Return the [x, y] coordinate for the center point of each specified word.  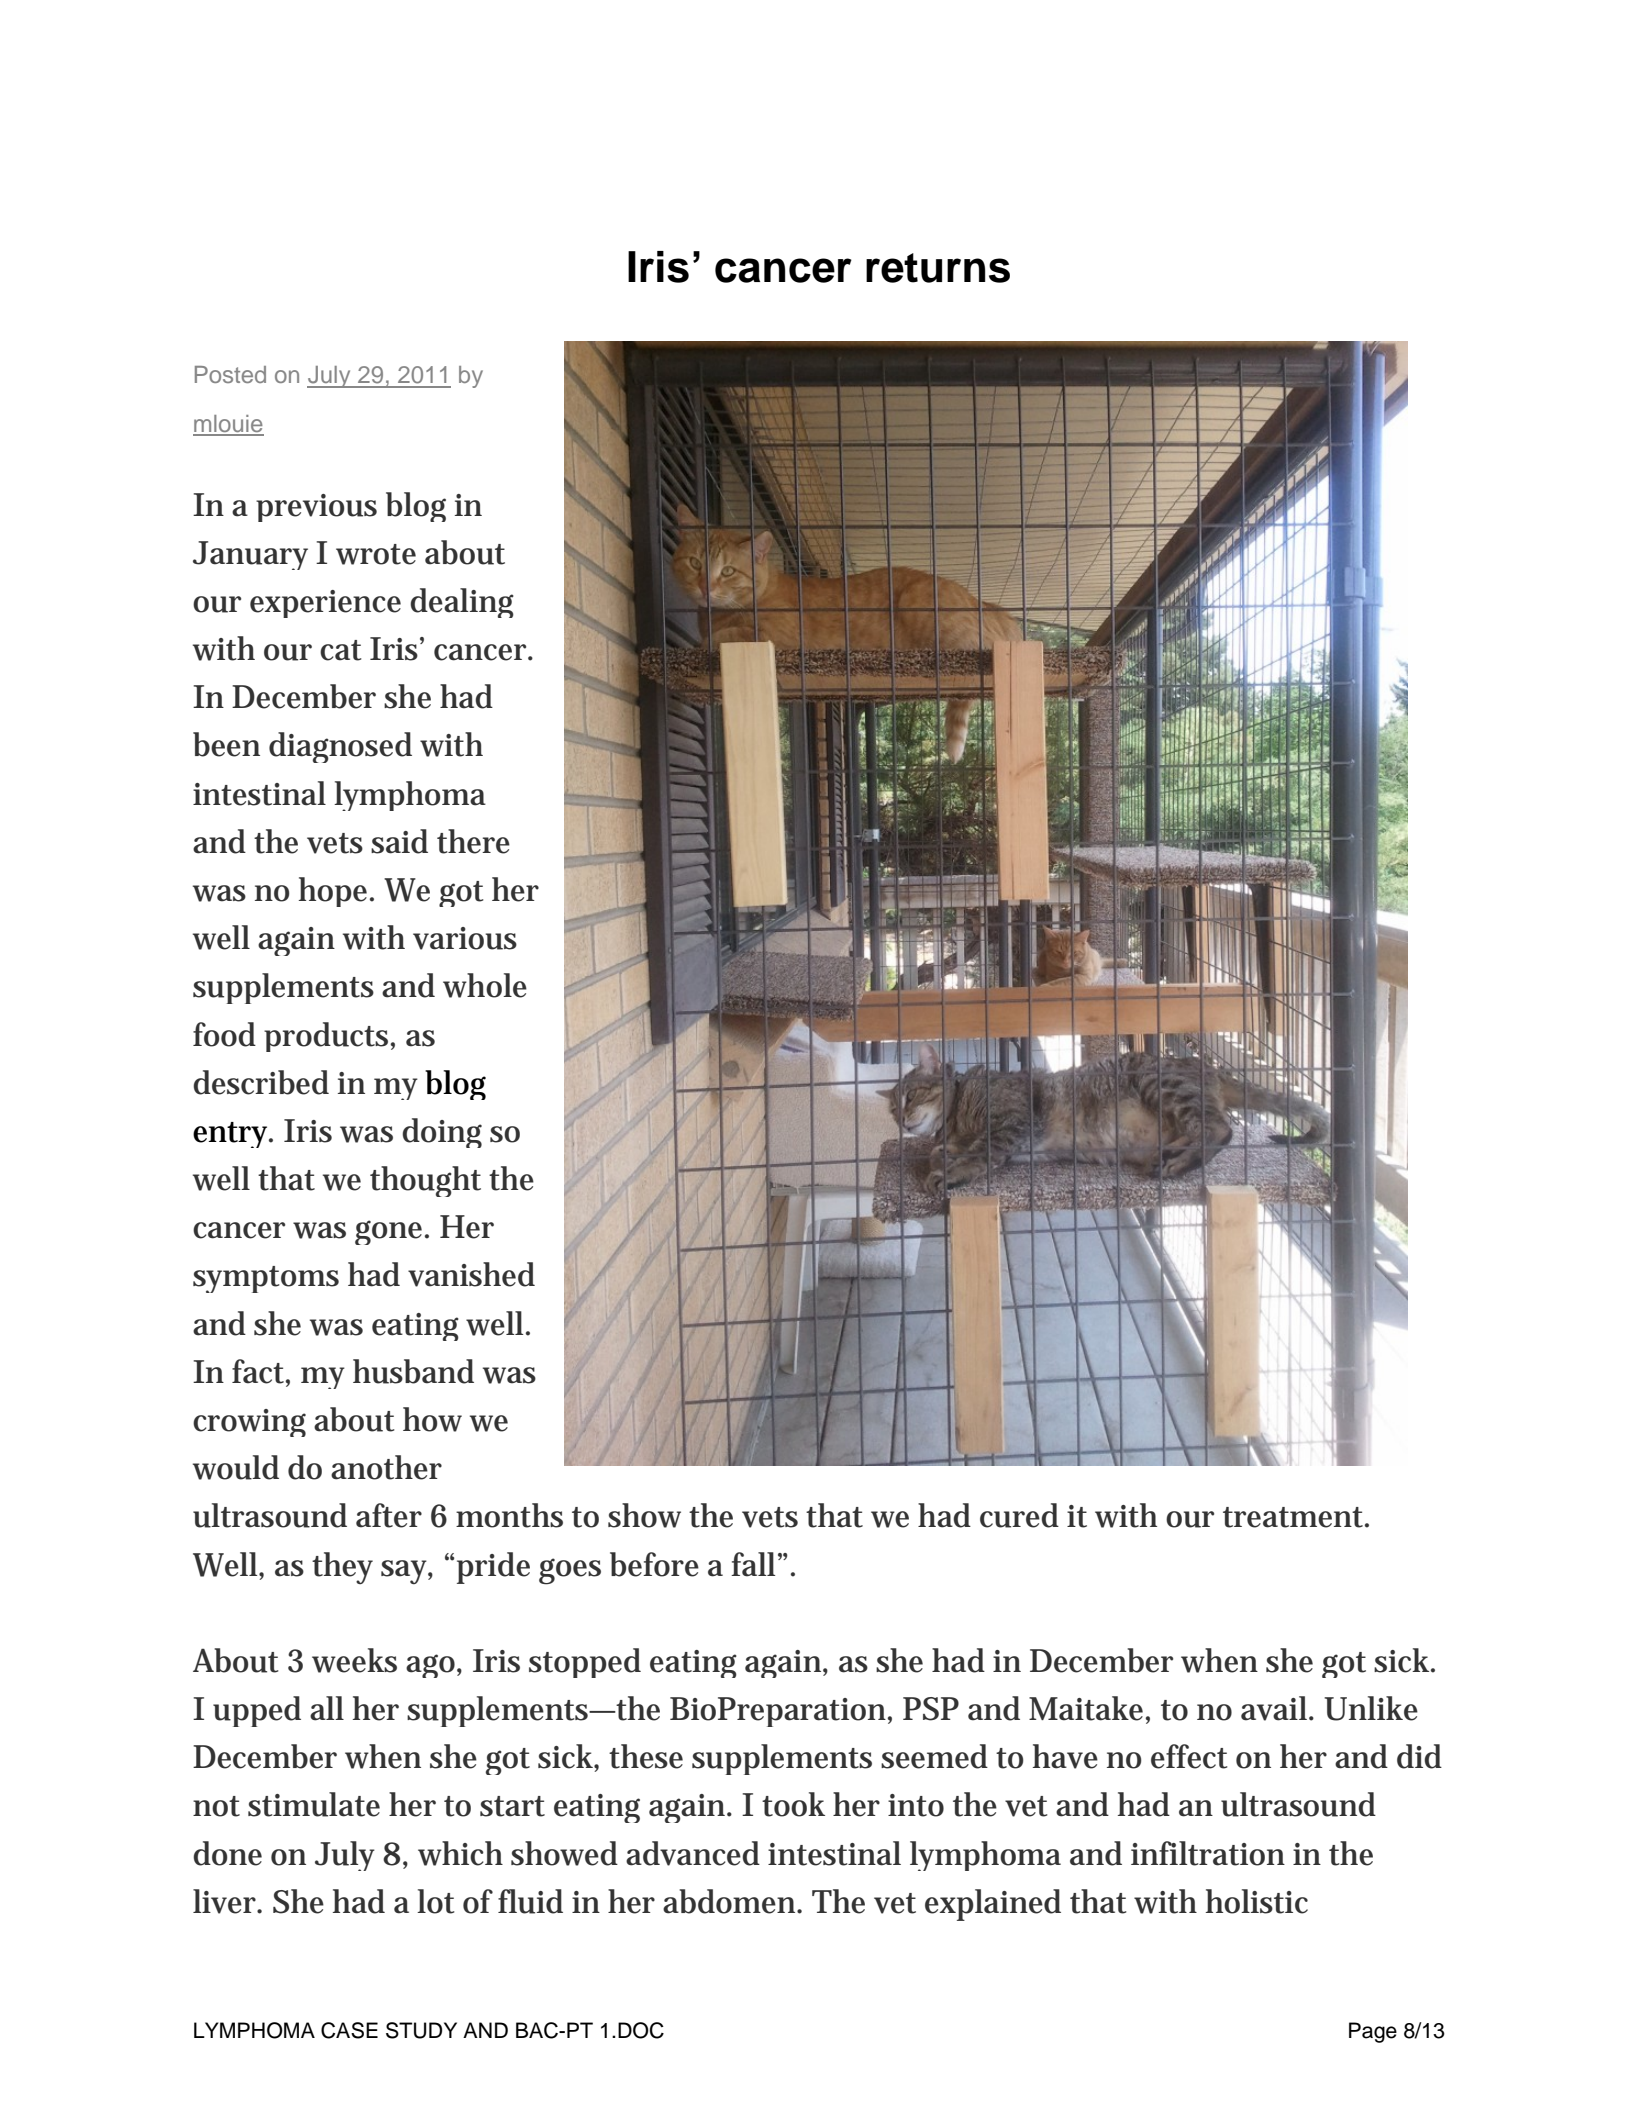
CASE [349, 2030]
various [465, 938]
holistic [1257, 1901]
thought [425, 1181]
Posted [230, 374]
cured [1019, 1515]
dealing [462, 603]
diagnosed [340, 747]
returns [938, 268]
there [473, 841]
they [342, 1568]
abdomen [731, 1901]
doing [442, 1133]
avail [1275, 1708]
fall [753, 1564]
